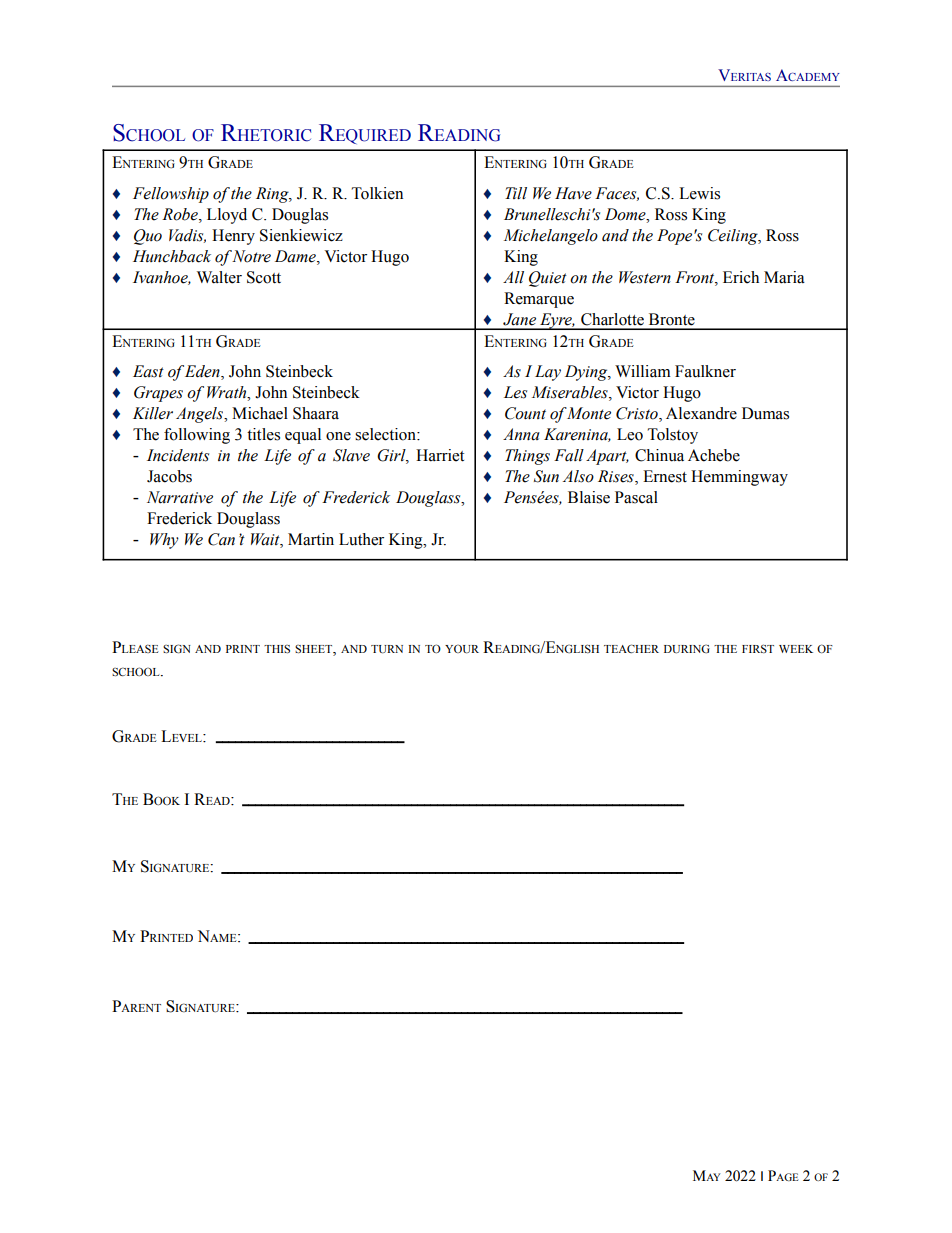  I want to click on Lloyd, so click(227, 216).
